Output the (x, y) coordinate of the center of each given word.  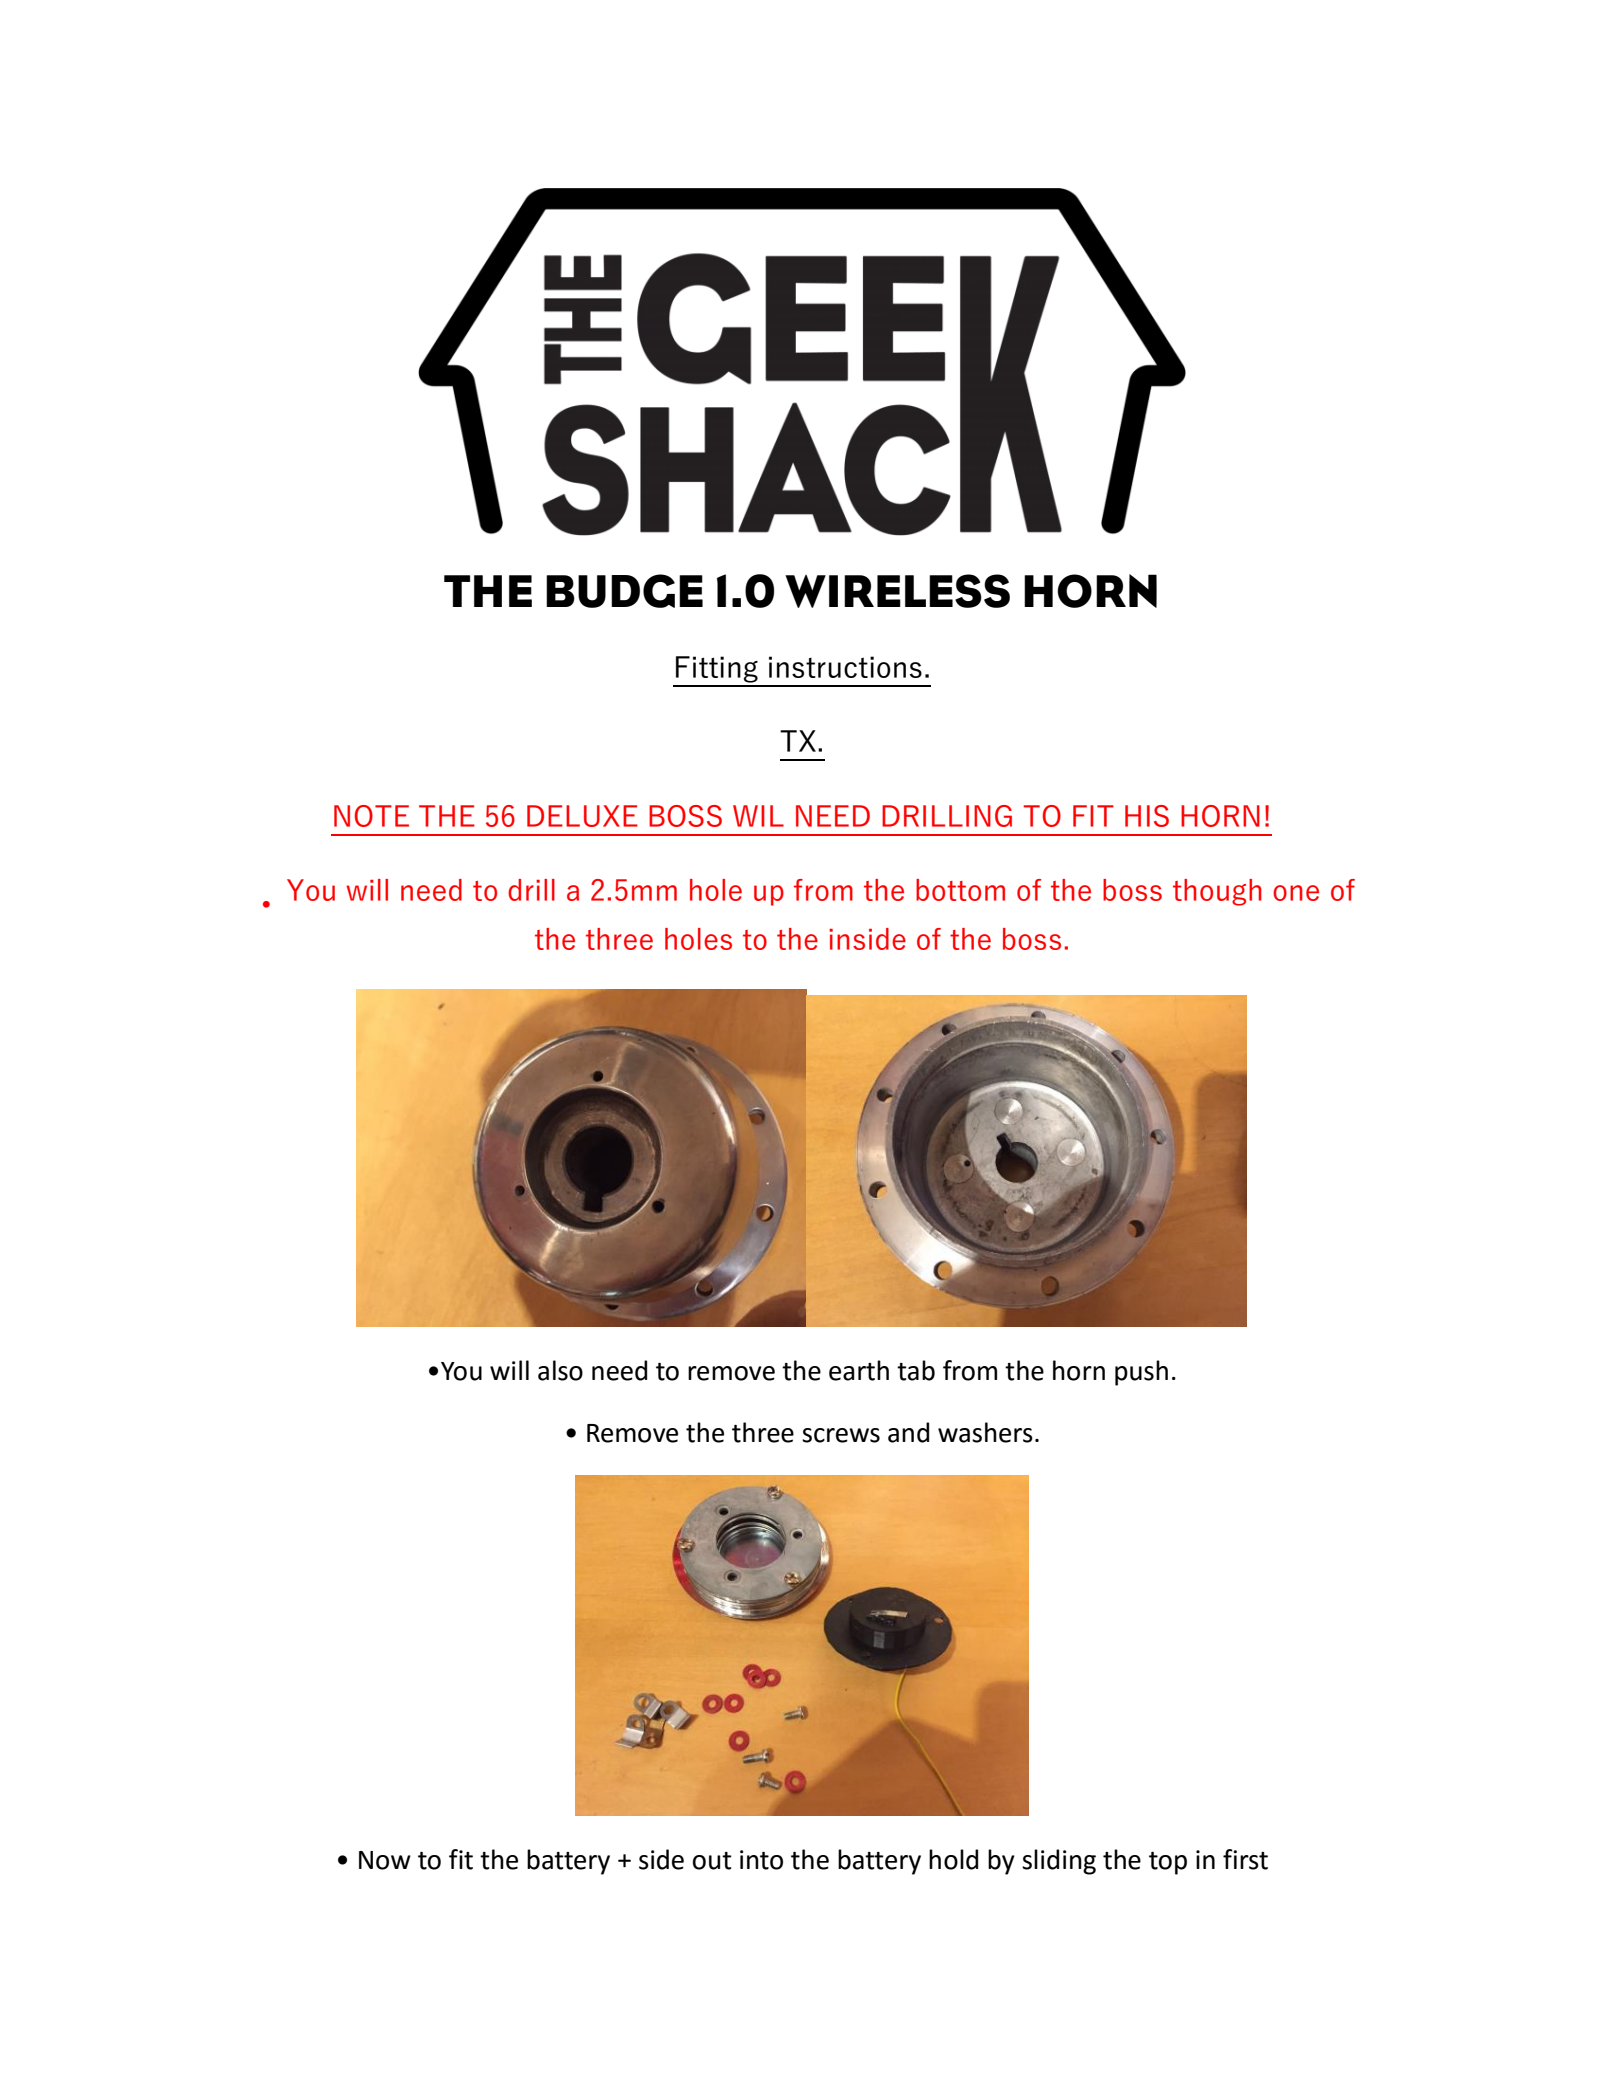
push (1141, 1373)
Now (385, 1860)
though (1217, 892)
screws (841, 1435)
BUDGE (624, 591)
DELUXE (582, 816)
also (560, 1370)
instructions (845, 667)
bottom (960, 890)
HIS (1147, 816)
